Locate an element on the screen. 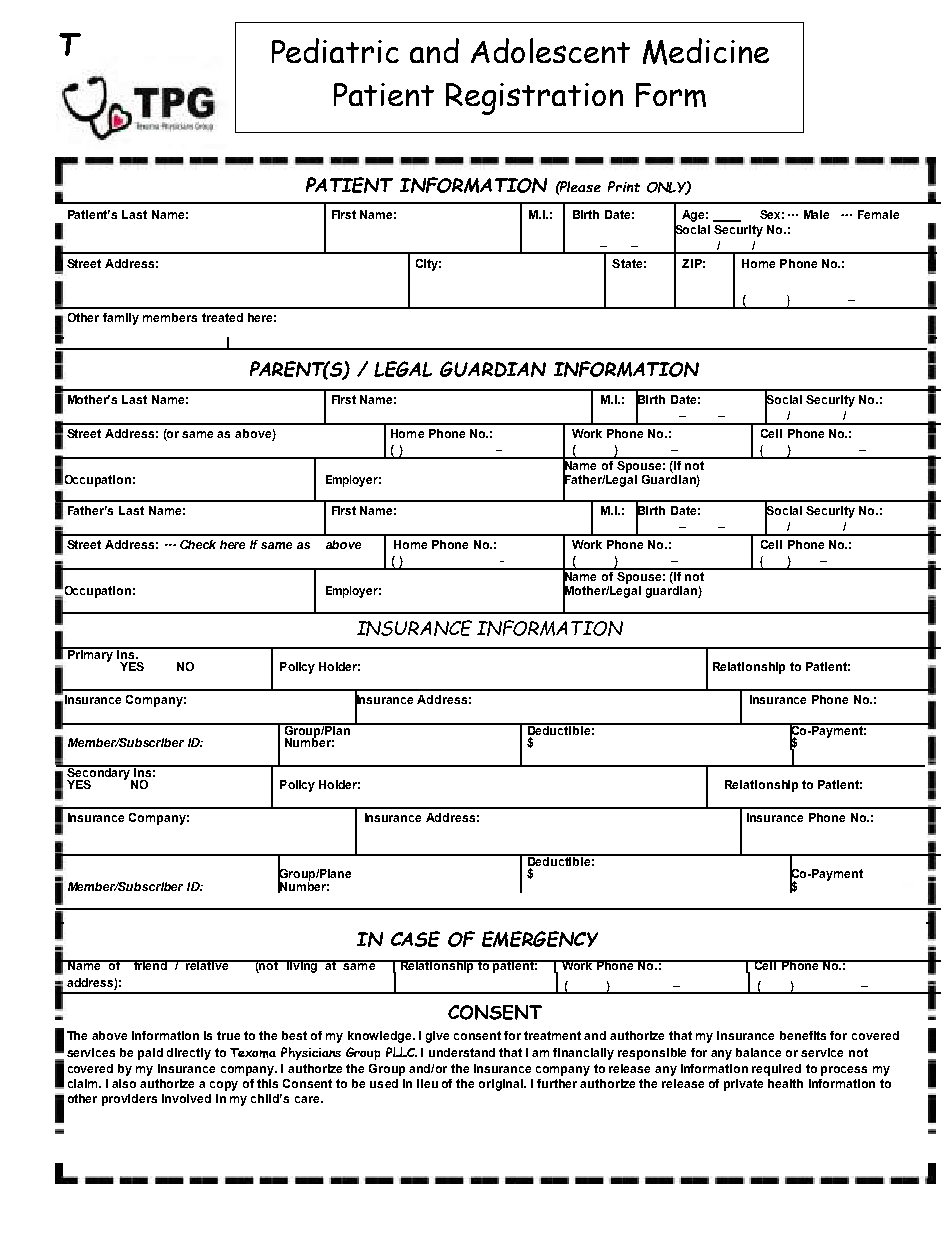 The height and width of the screenshot is (1233, 952). Print is located at coordinates (624, 186).
